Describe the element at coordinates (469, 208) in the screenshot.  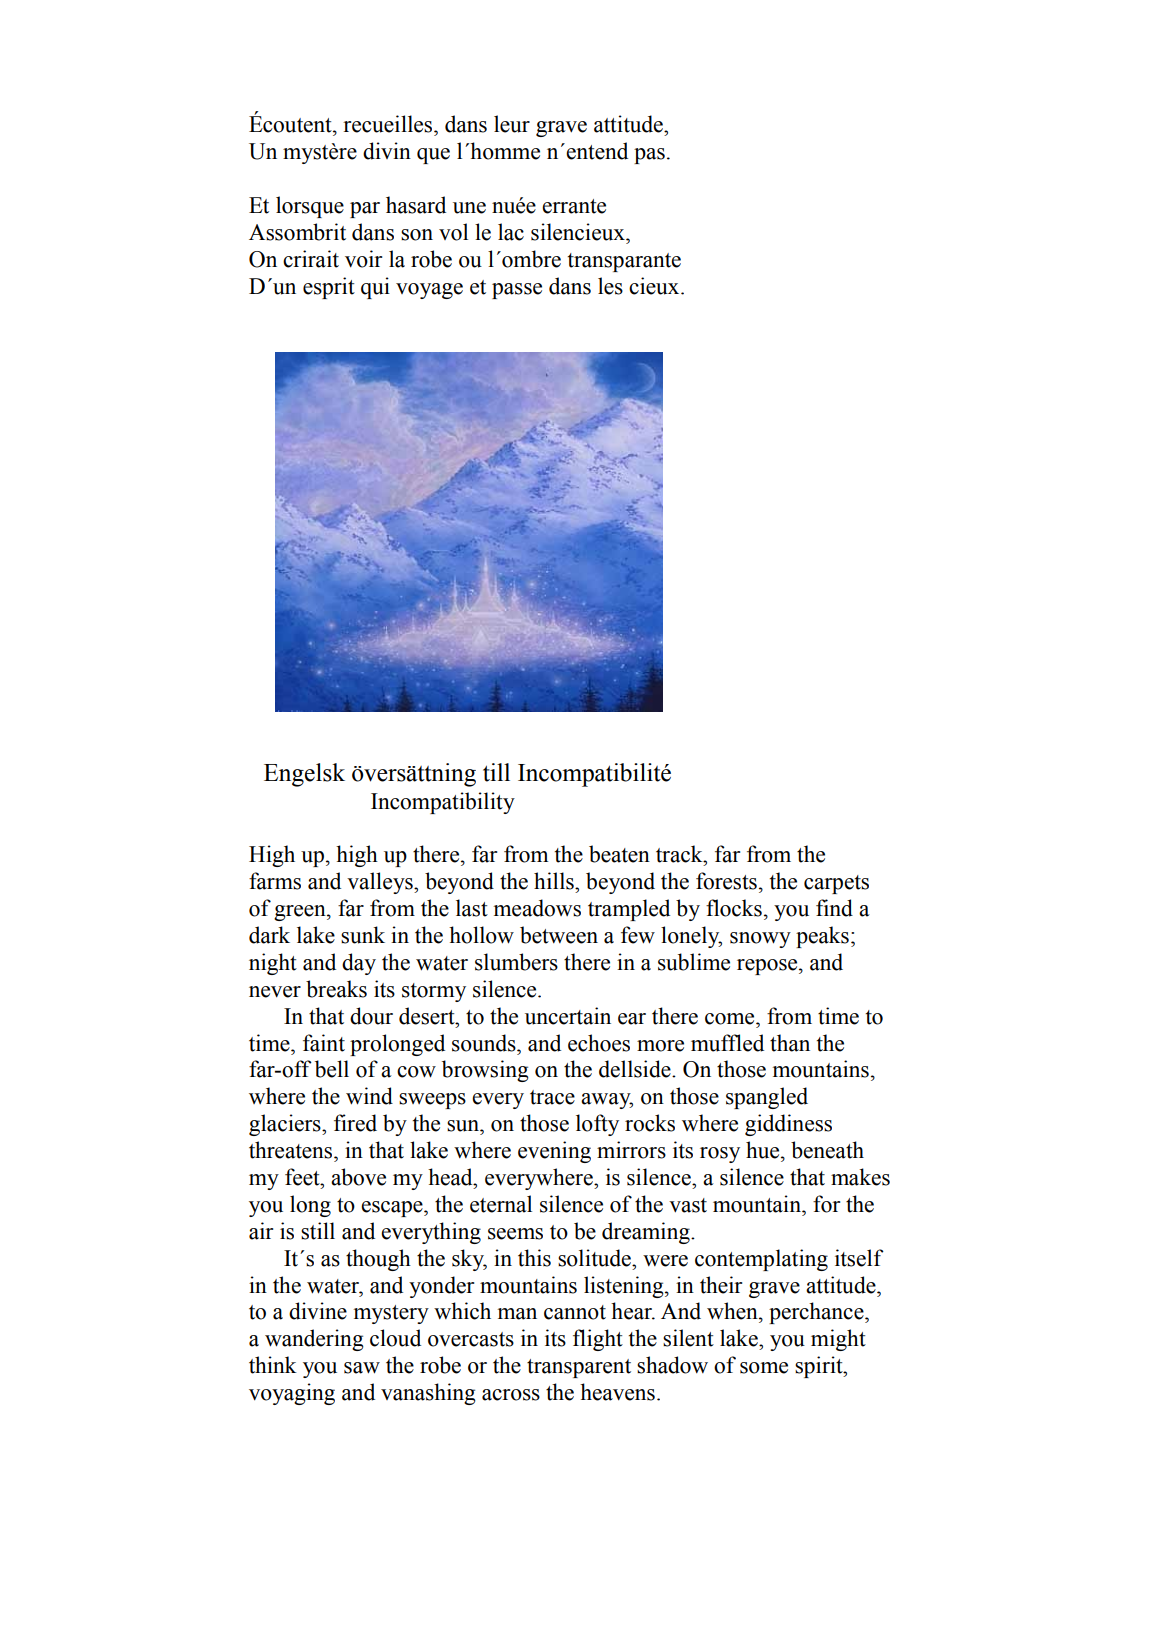
I see `une` at that location.
